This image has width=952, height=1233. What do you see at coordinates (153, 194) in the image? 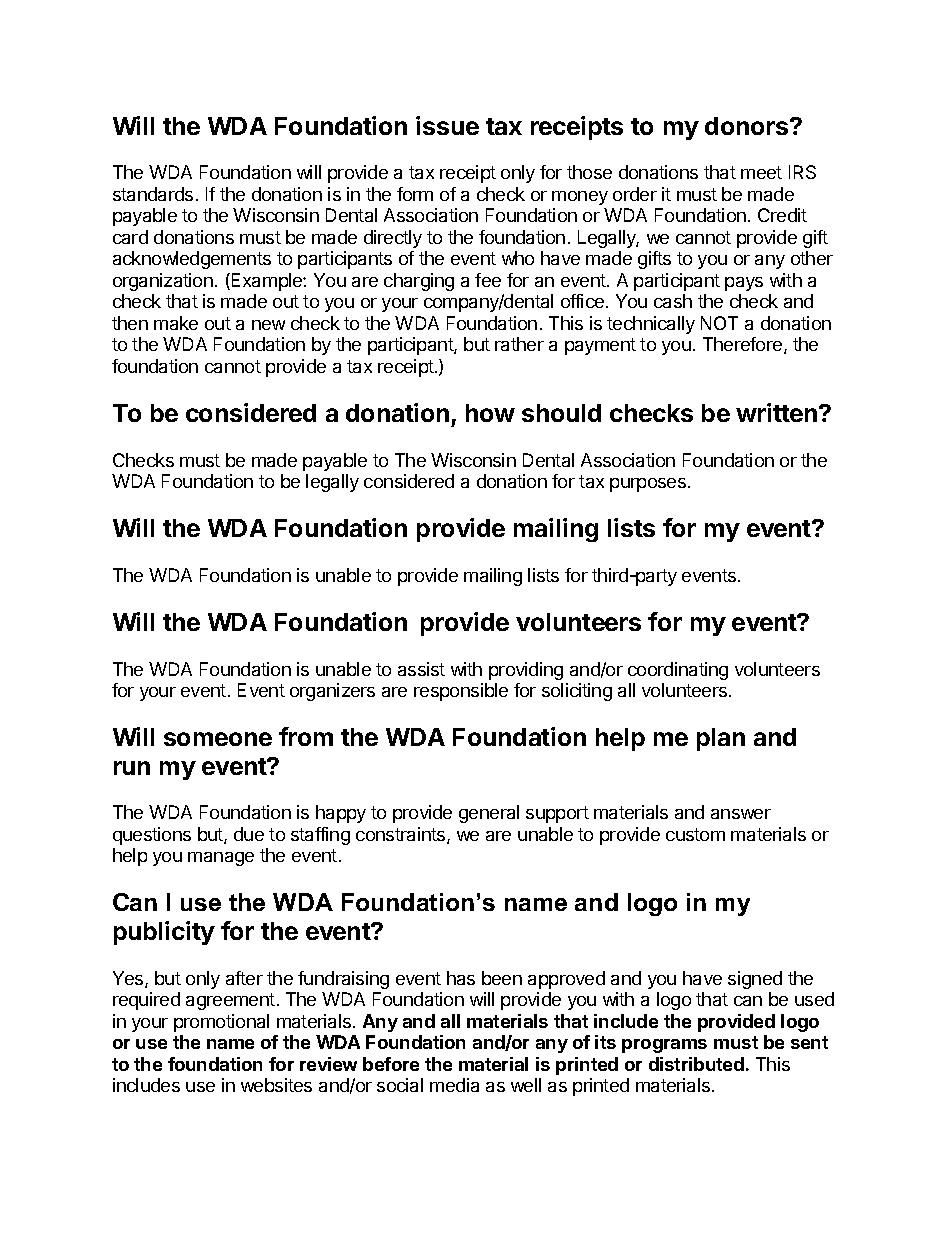
I see `standards` at bounding box center [153, 194].
